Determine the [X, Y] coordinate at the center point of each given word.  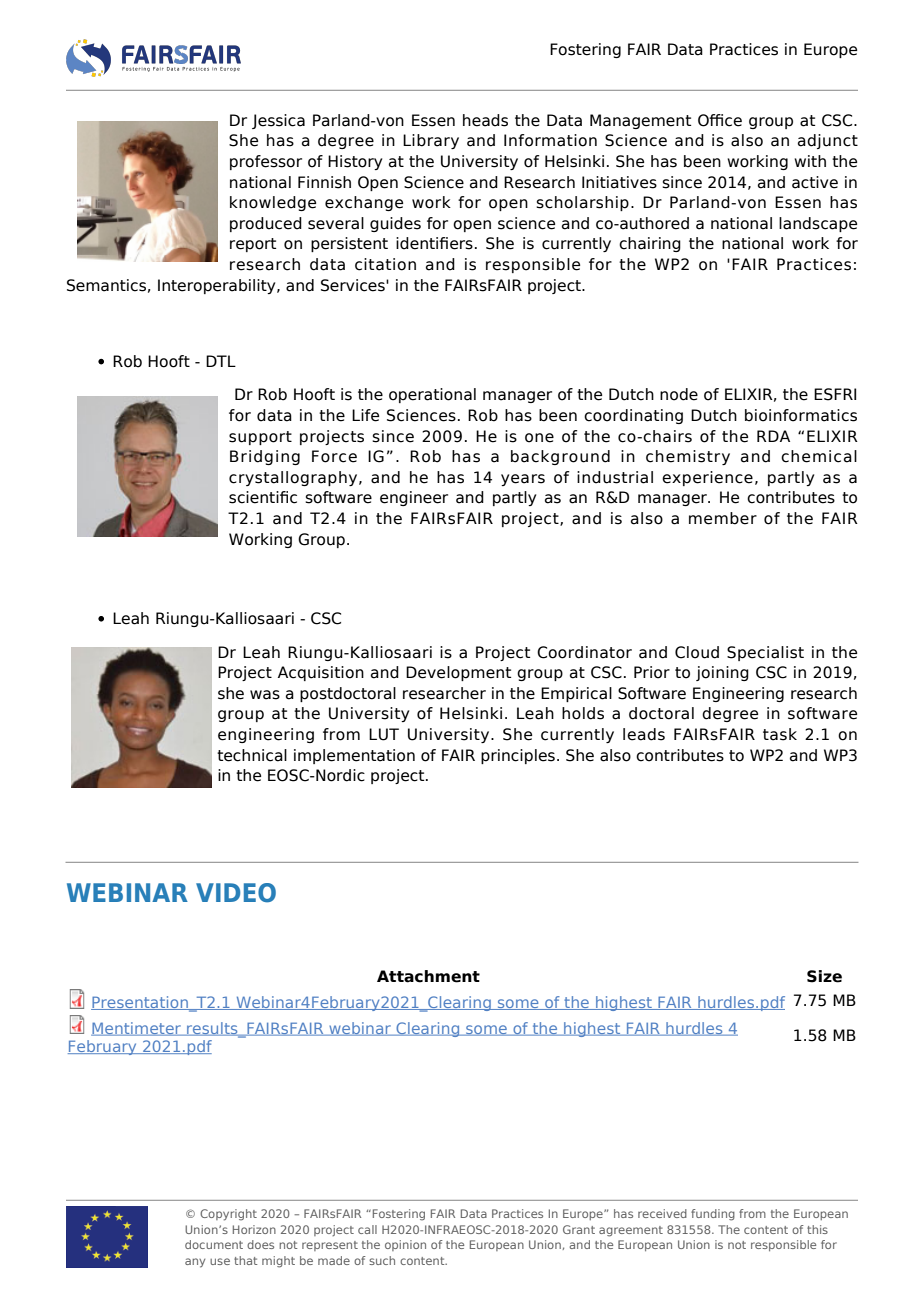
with [810, 161]
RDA [773, 436]
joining [722, 673]
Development [458, 673]
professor [266, 162]
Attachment [428, 976]
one [539, 438]
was [265, 695]
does [260, 1244]
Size [824, 976]
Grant [579, 1229]
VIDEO [236, 893]
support [260, 438]
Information [550, 140]
